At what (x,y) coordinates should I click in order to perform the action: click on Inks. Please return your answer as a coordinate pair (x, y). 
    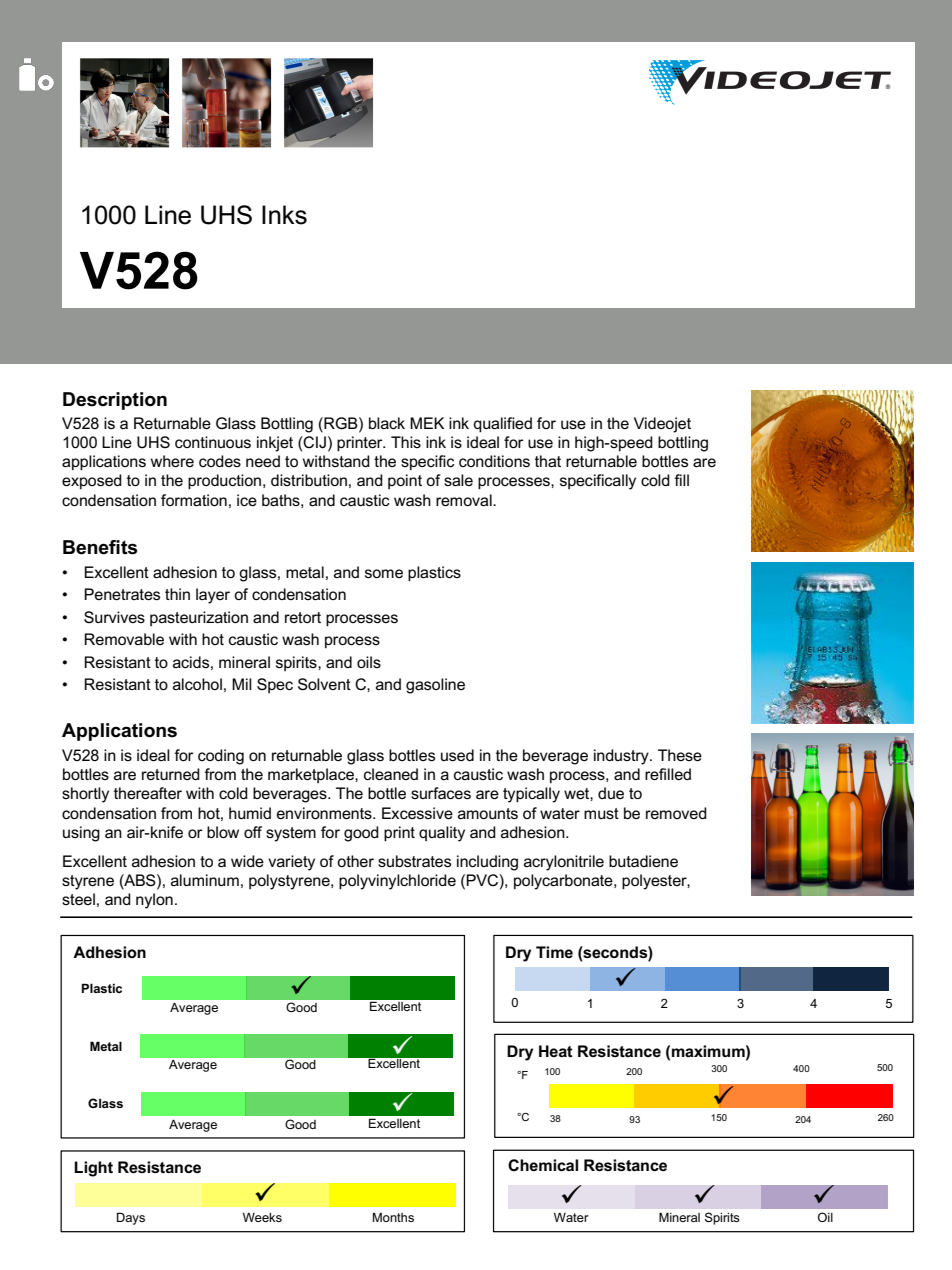
    Looking at the image, I should click on (284, 215).
